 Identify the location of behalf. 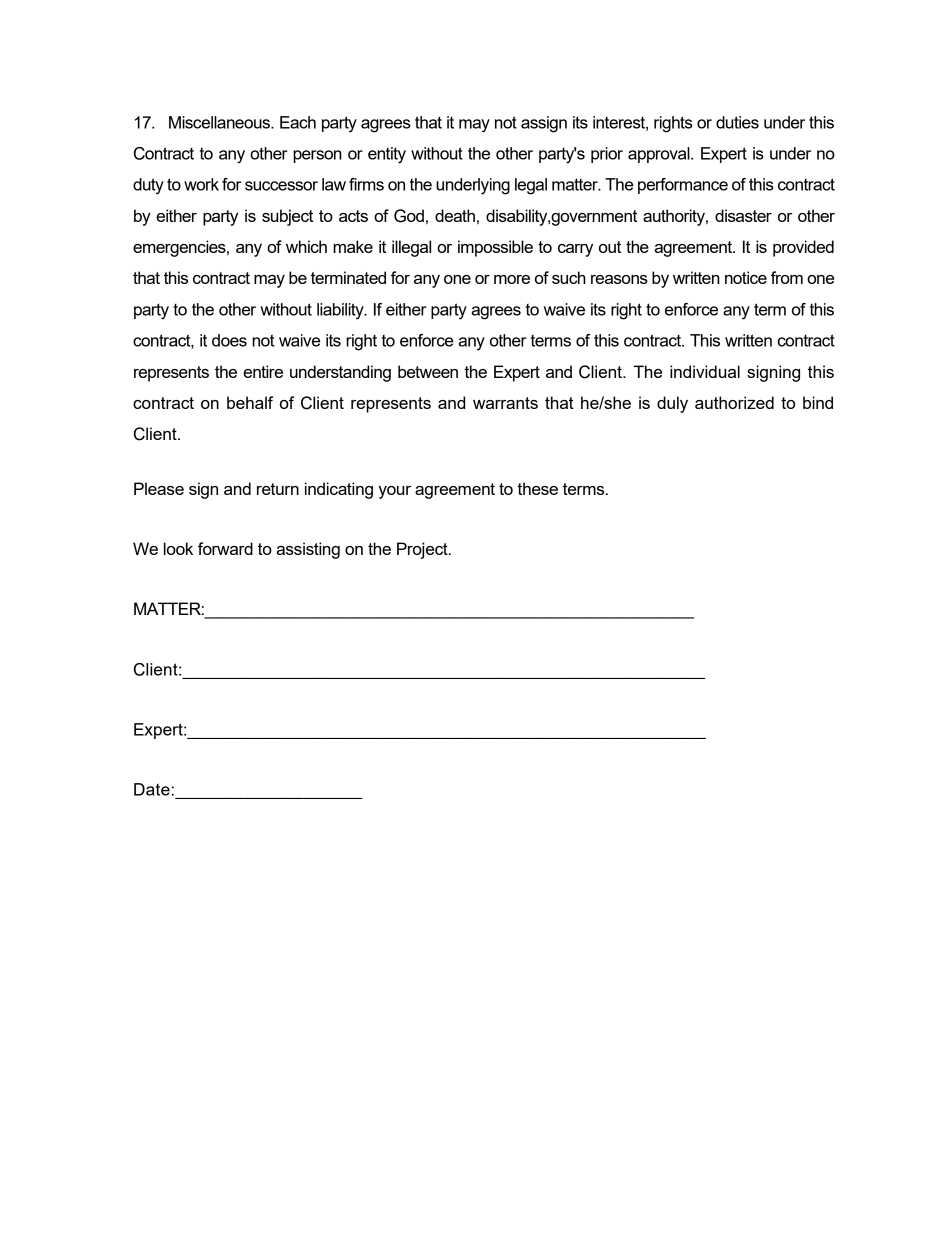
(250, 402).
